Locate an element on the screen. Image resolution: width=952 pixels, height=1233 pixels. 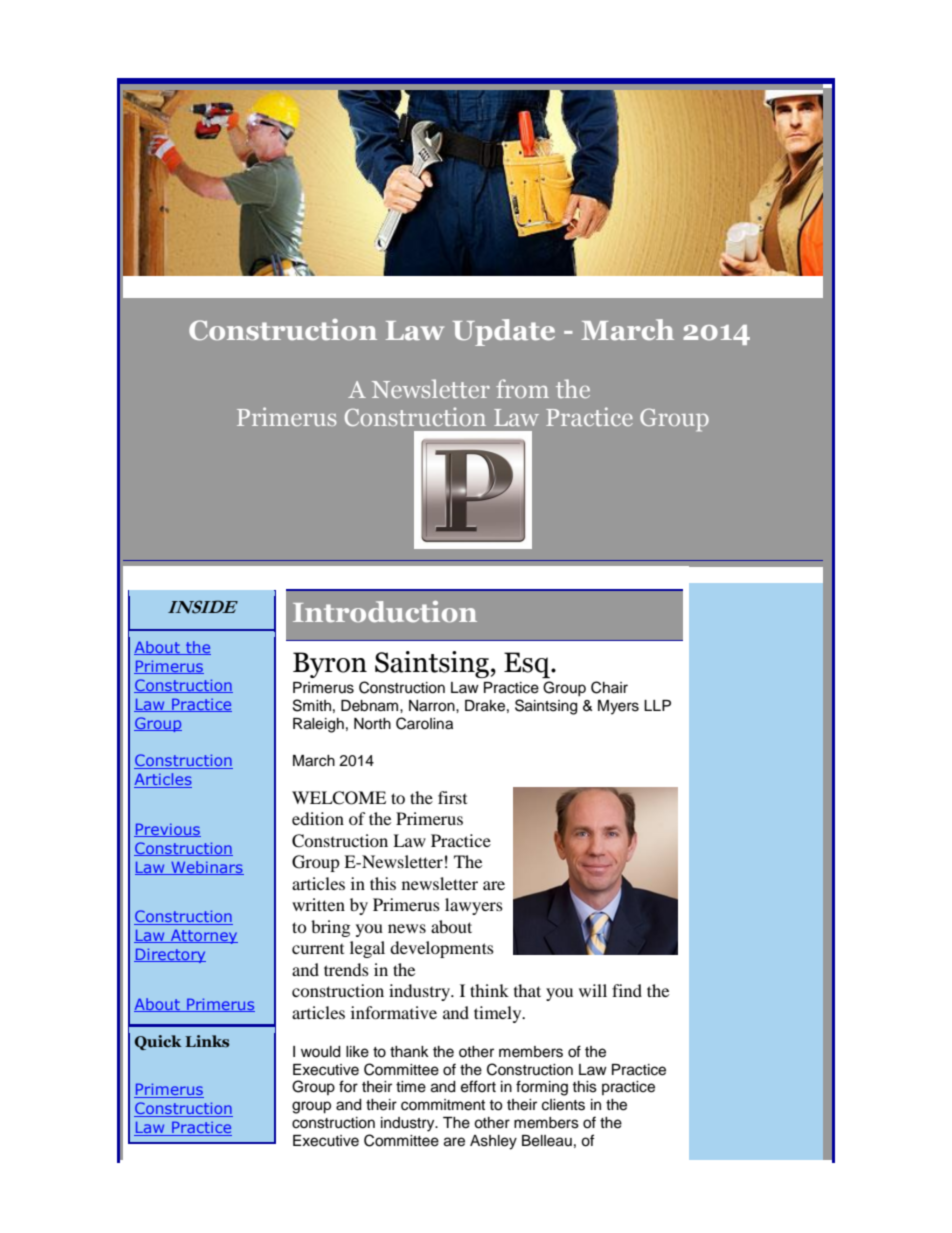
Raleigh is located at coordinates (318, 725).
